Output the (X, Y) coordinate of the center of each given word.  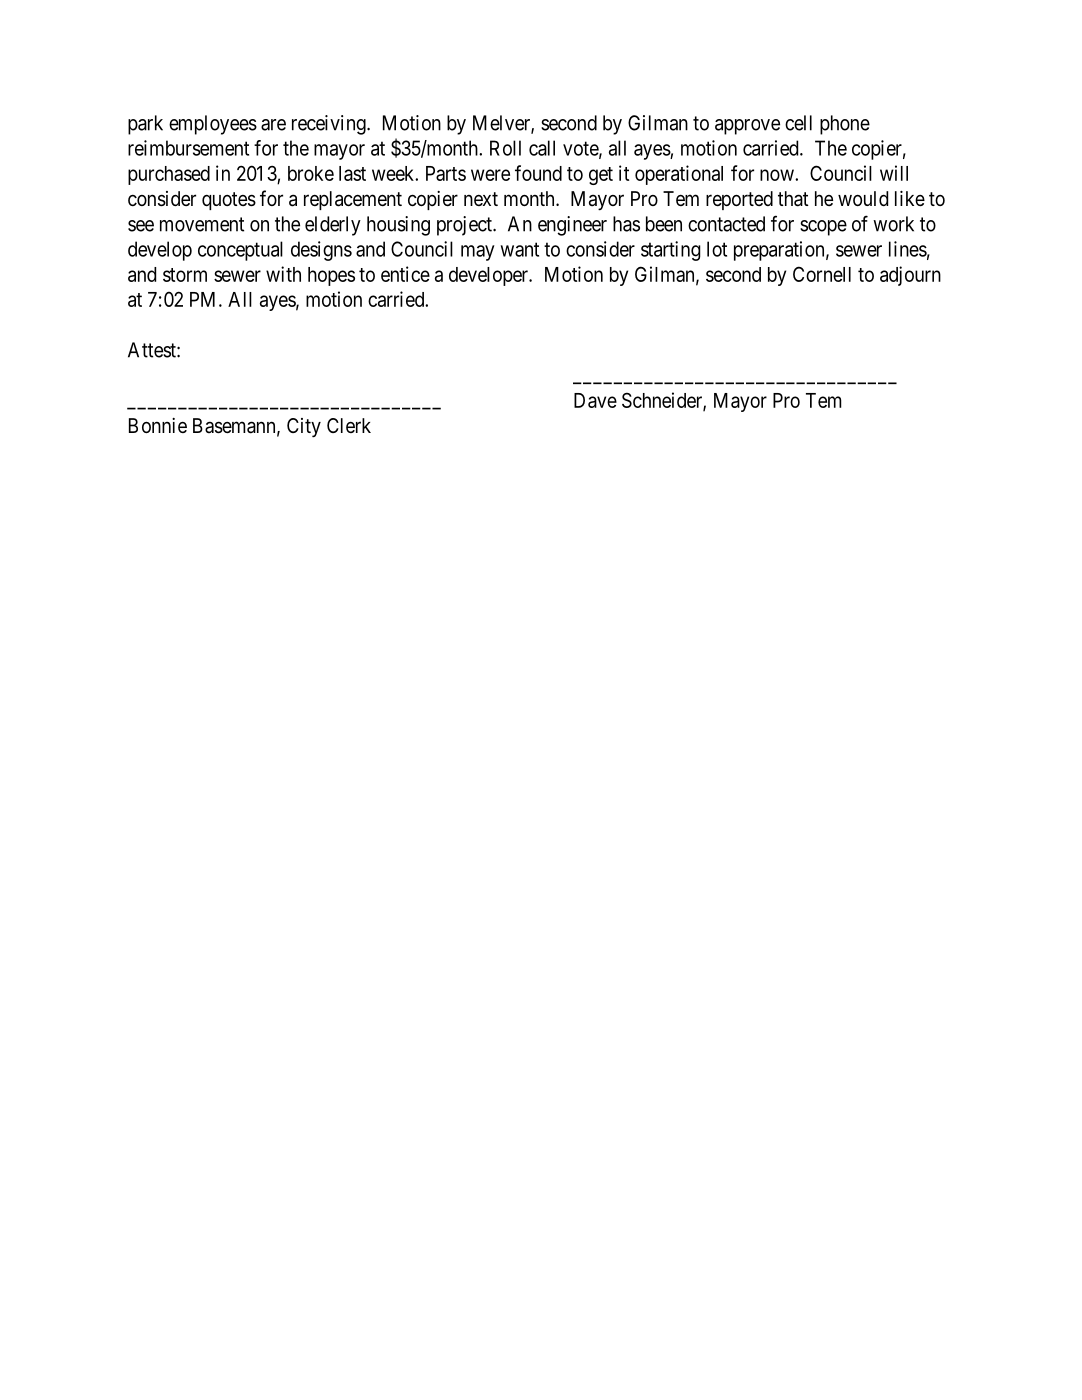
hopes (331, 276)
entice (405, 274)
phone (845, 125)
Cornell (822, 274)
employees (213, 125)
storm (185, 275)
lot (717, 249)
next (481, 199)
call (542, 148)
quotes (229, 201)
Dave (595, 400)
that (793, 199)
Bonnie (158, 425)
